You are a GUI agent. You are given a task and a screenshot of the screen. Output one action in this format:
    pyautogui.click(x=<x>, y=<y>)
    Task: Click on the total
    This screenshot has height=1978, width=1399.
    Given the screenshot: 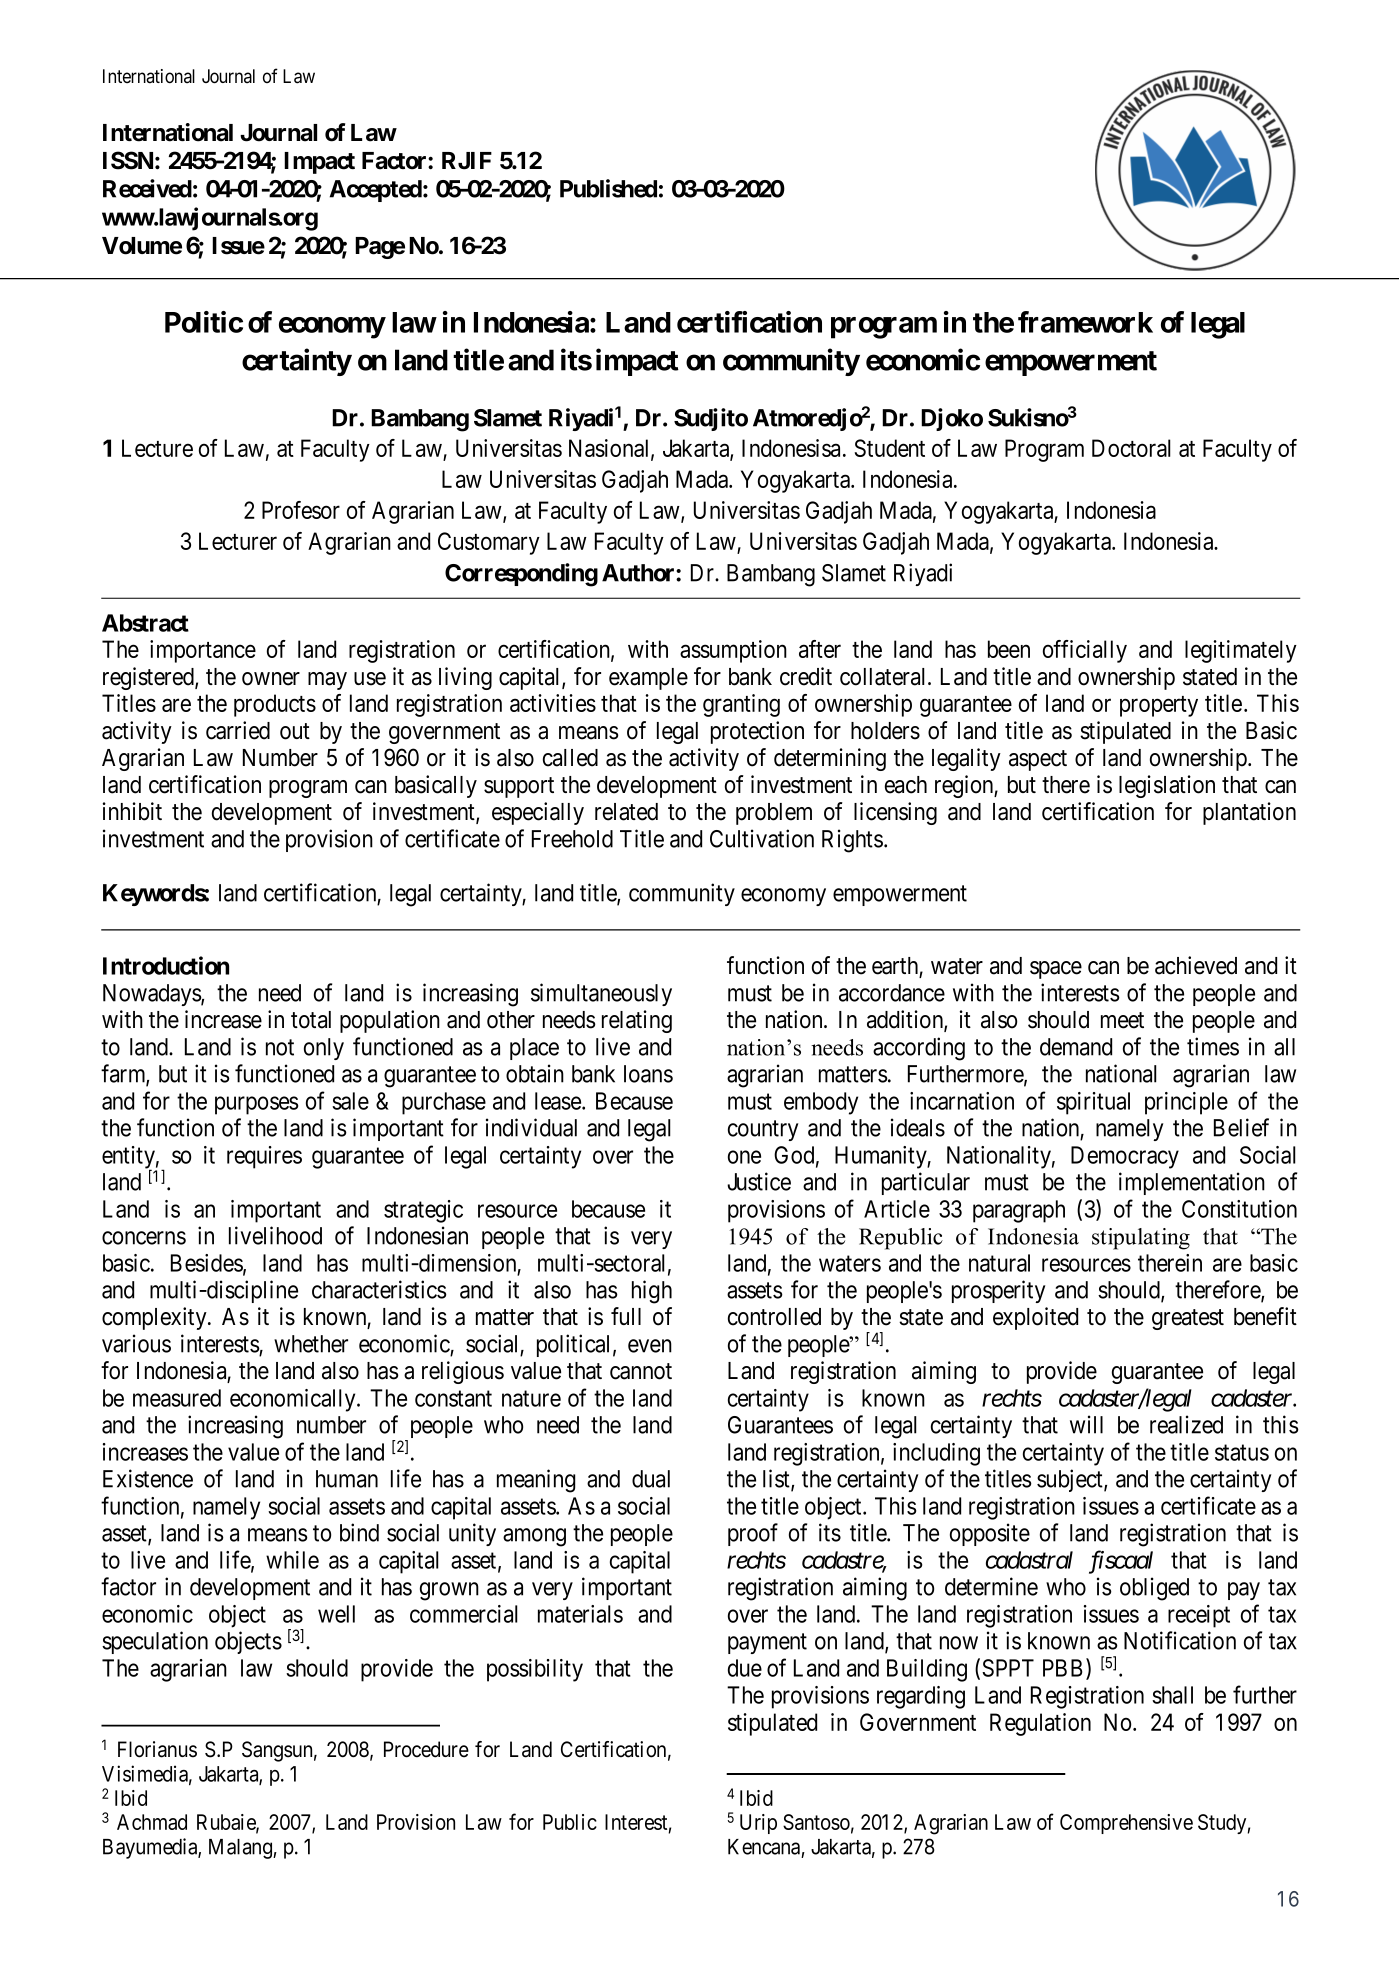 What is the action you would take?
    pyautogui.click(x=311, y=1020)
